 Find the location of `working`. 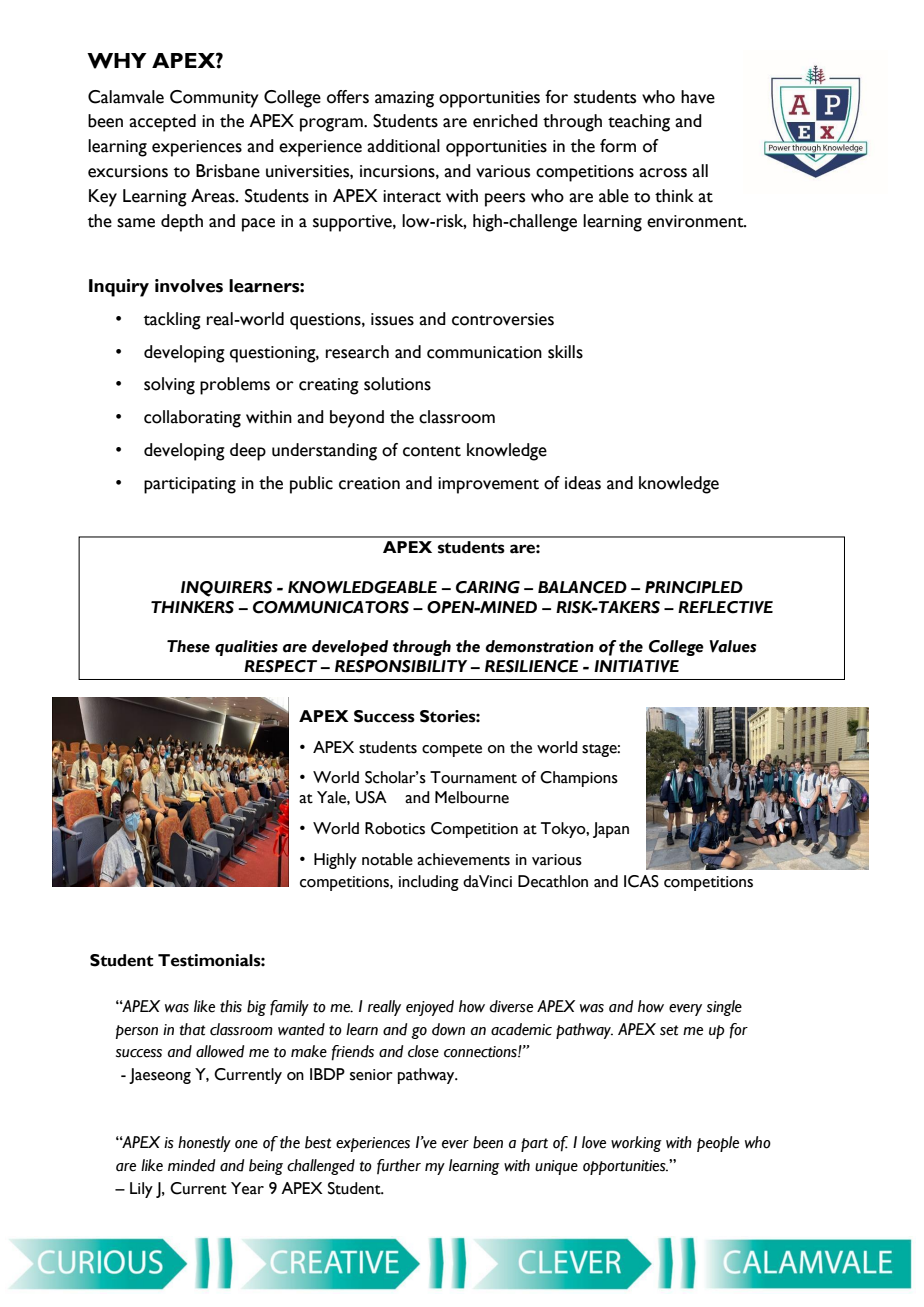

working is located at coordinates (636, 1144).
